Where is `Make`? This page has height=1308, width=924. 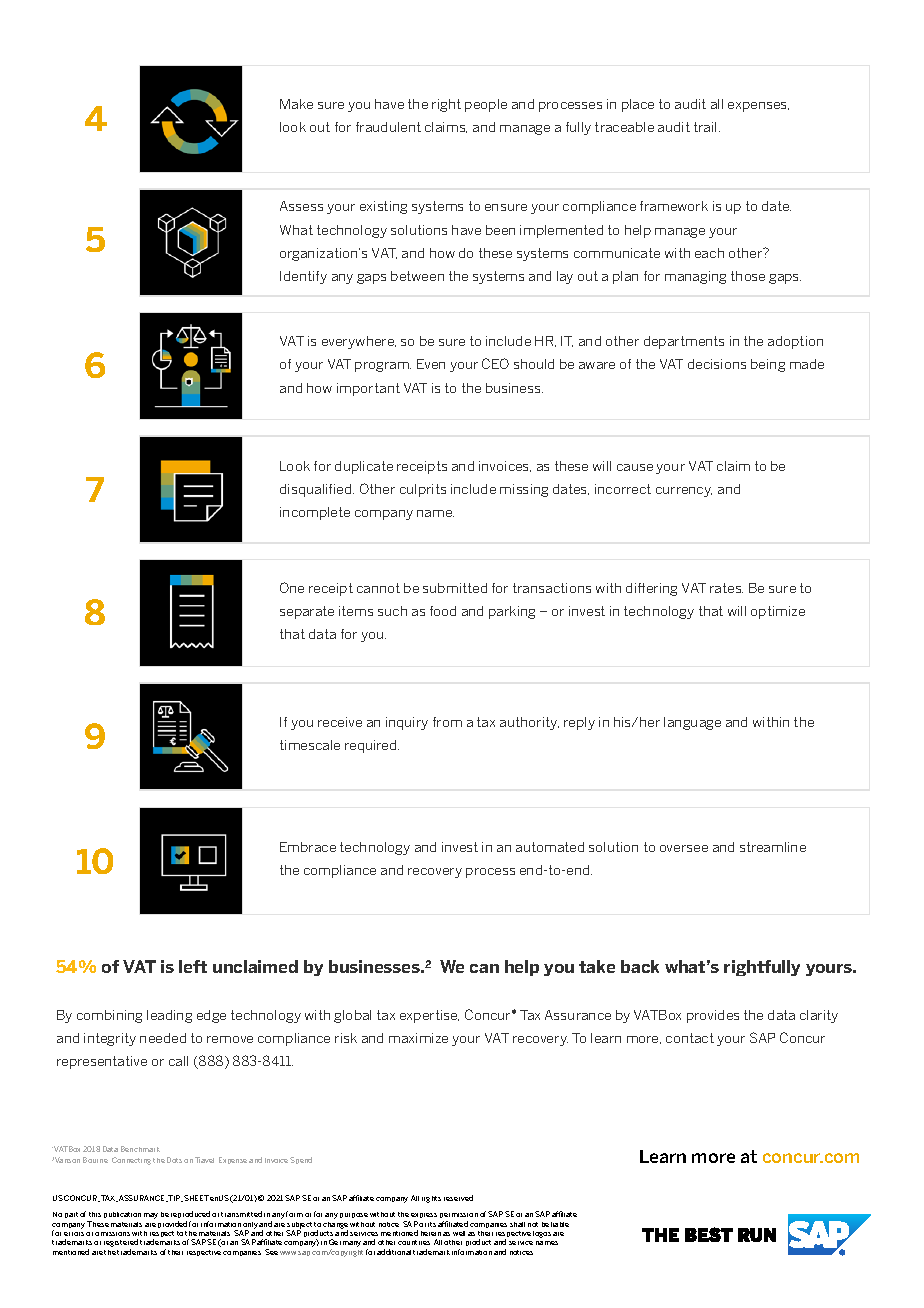
Make is located at coordinates (296, 104).
